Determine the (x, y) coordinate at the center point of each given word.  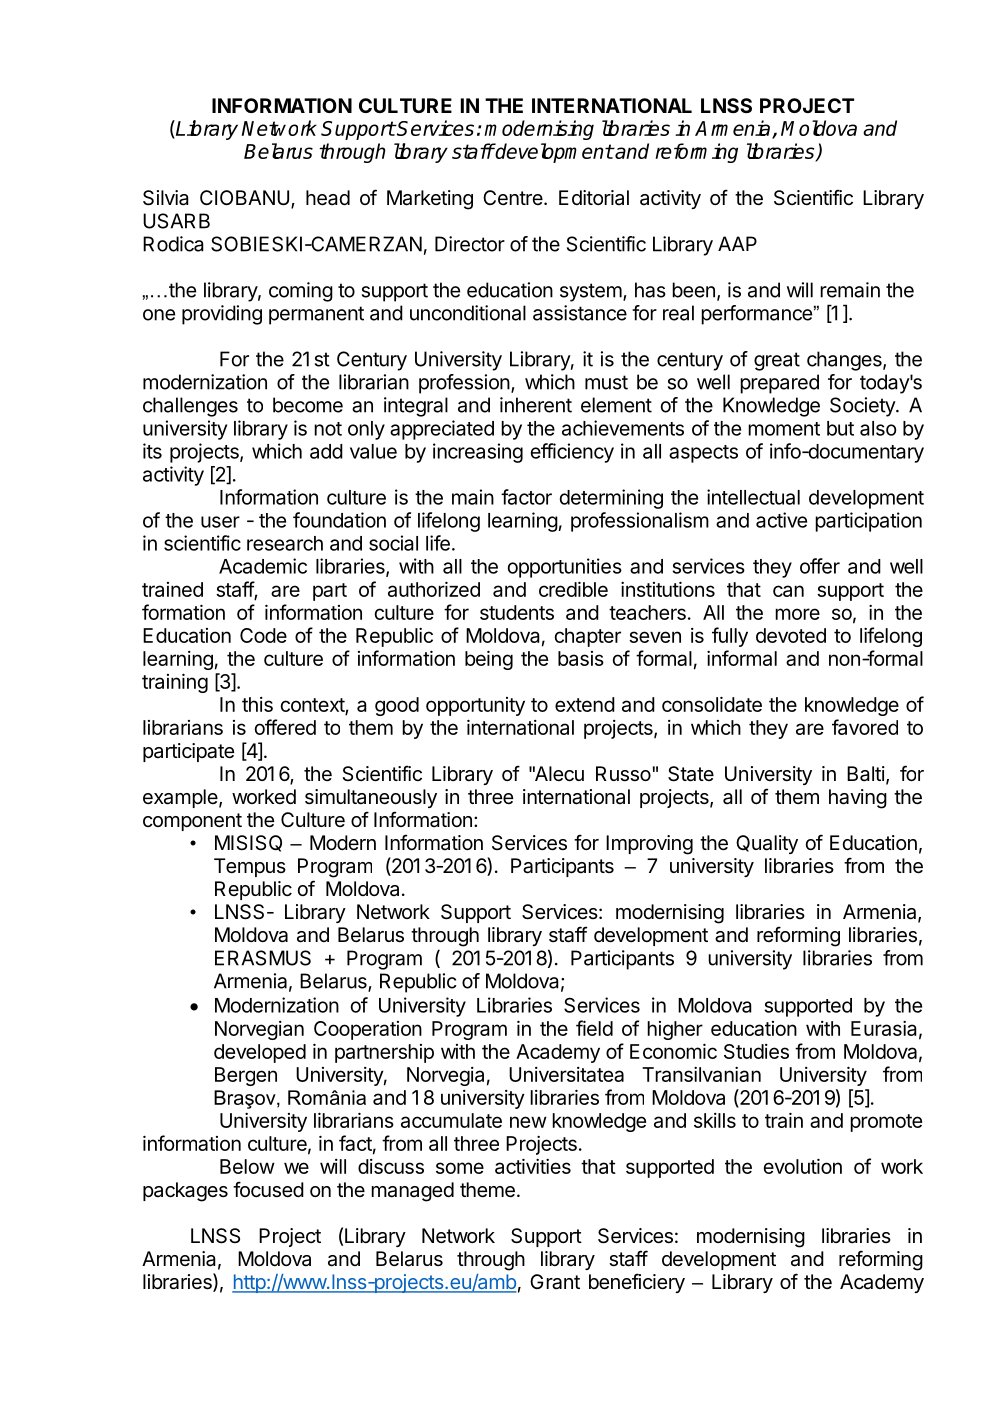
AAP (737, 243)
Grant (555, 1282)
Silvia (166, 198)
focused (268, 1189)
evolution (802, 1166)
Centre (513, 197)
